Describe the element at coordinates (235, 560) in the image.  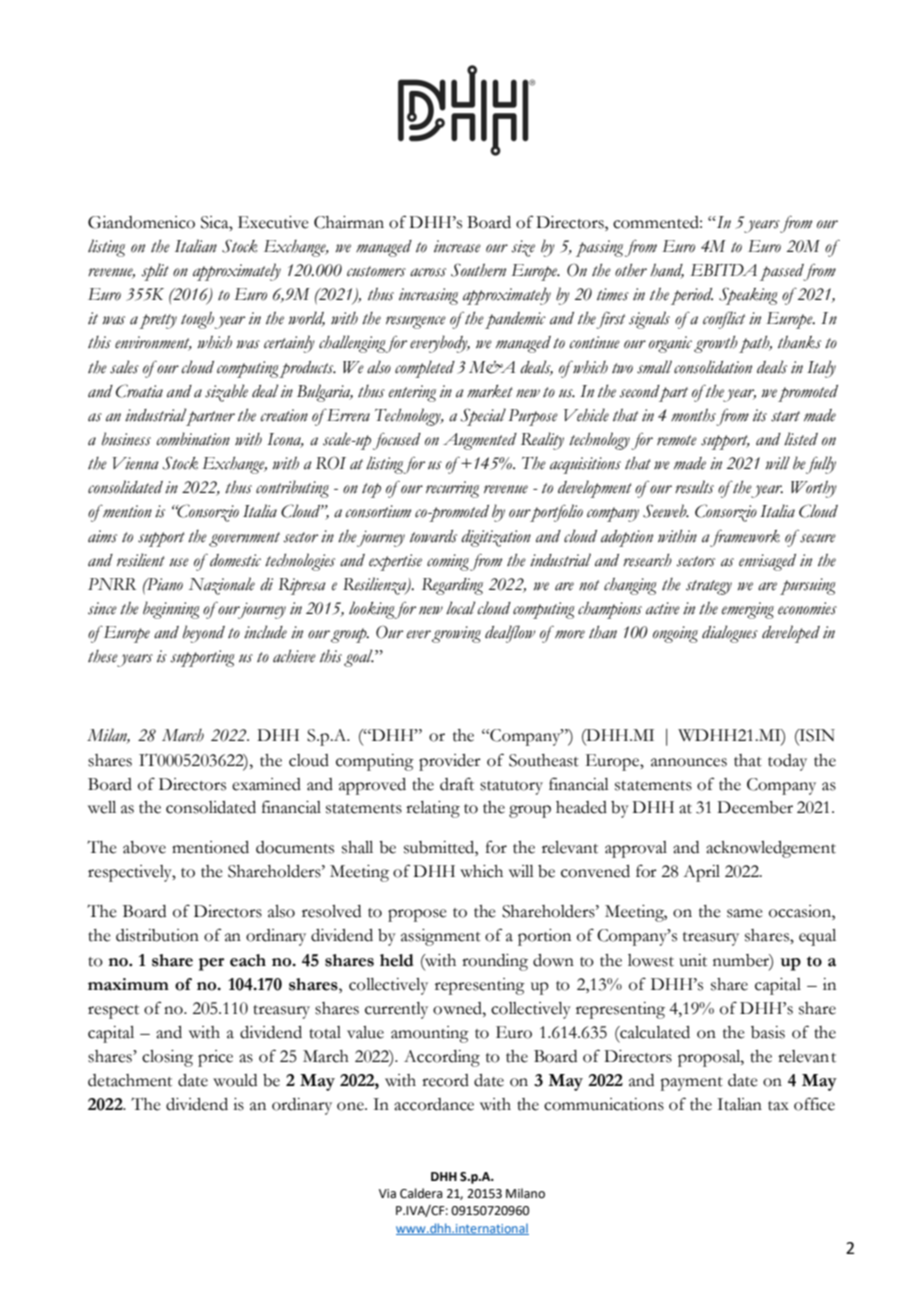
I see `domestic` at that location.
